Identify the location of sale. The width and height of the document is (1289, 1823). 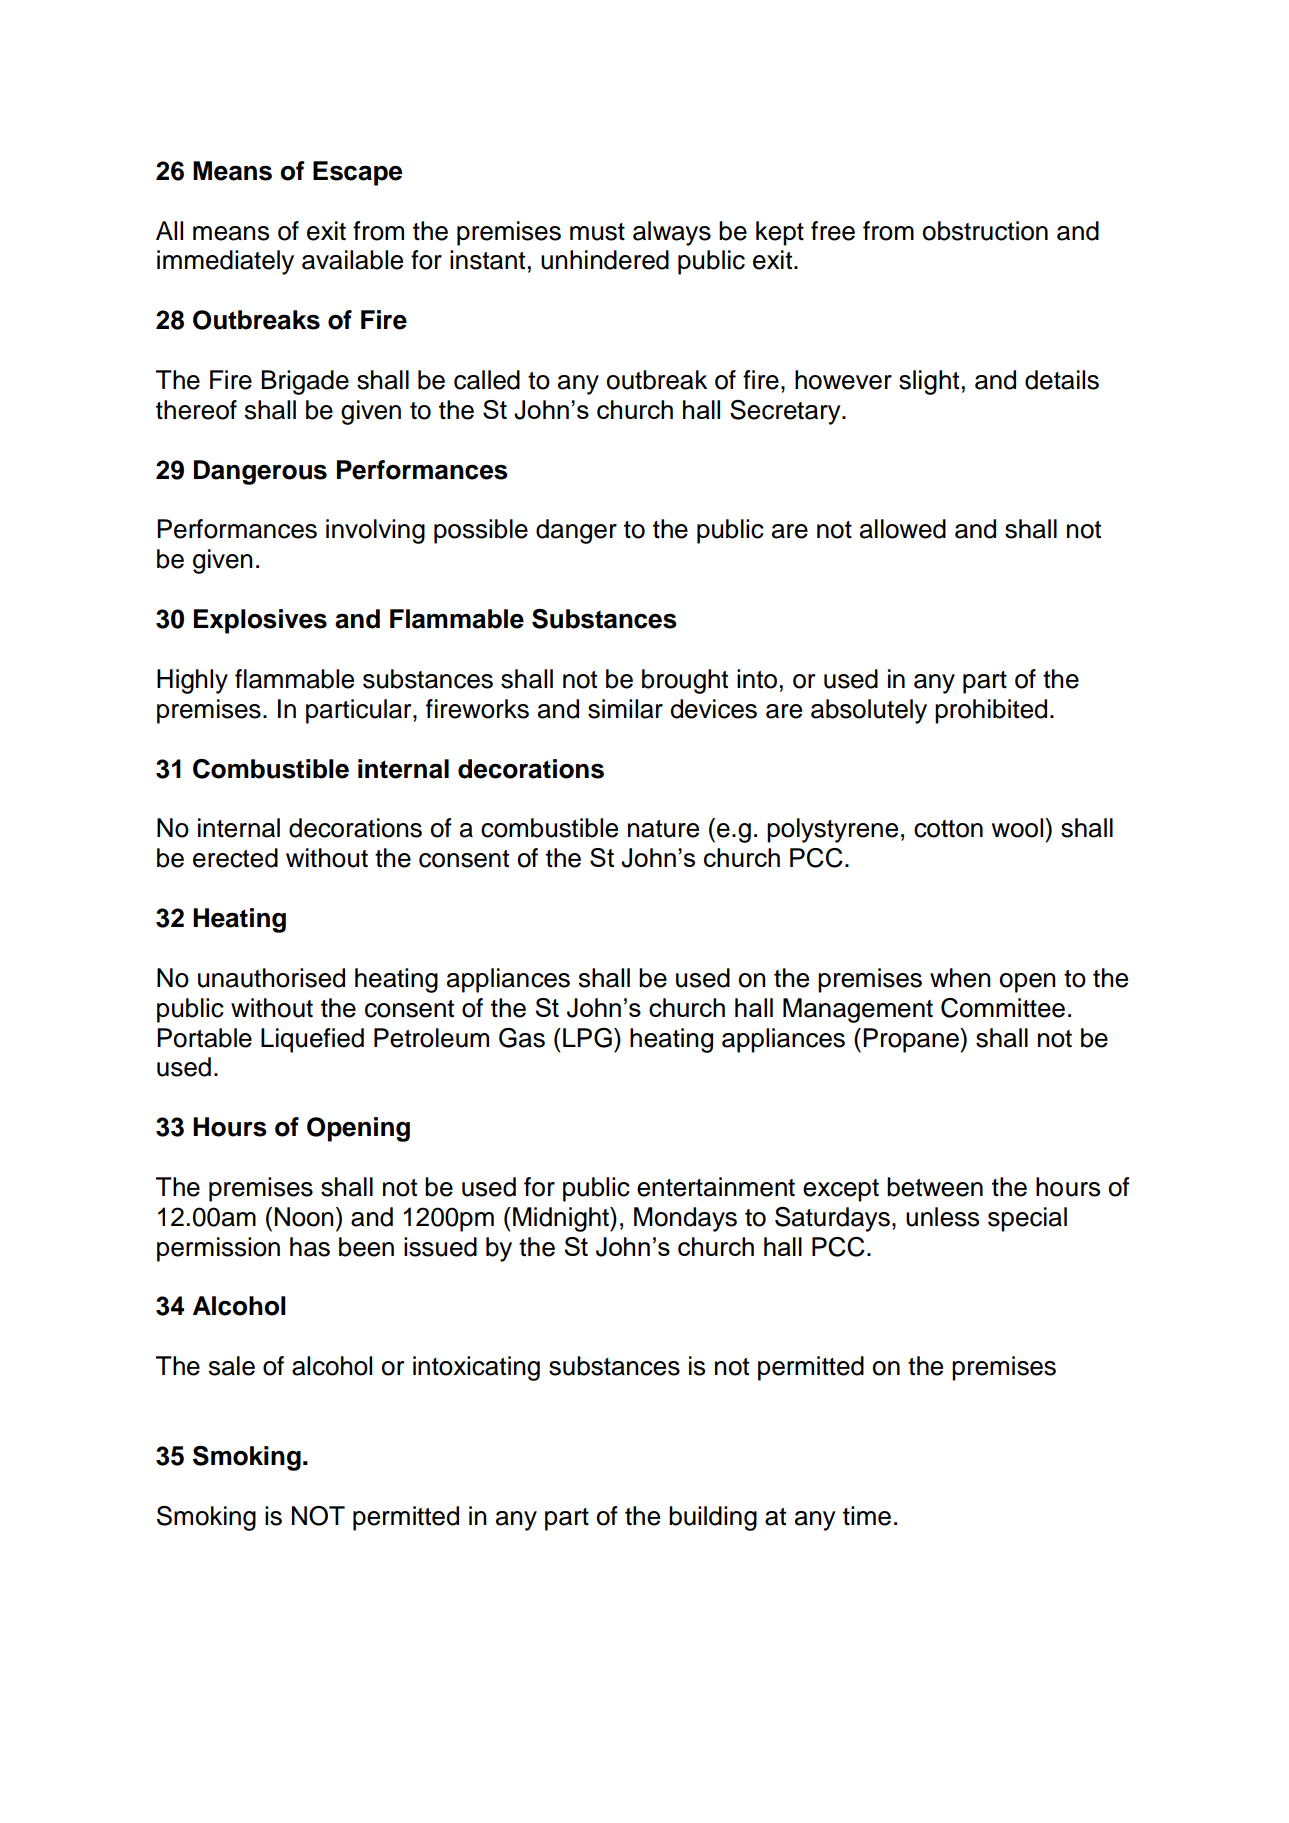
(232, 1366).
